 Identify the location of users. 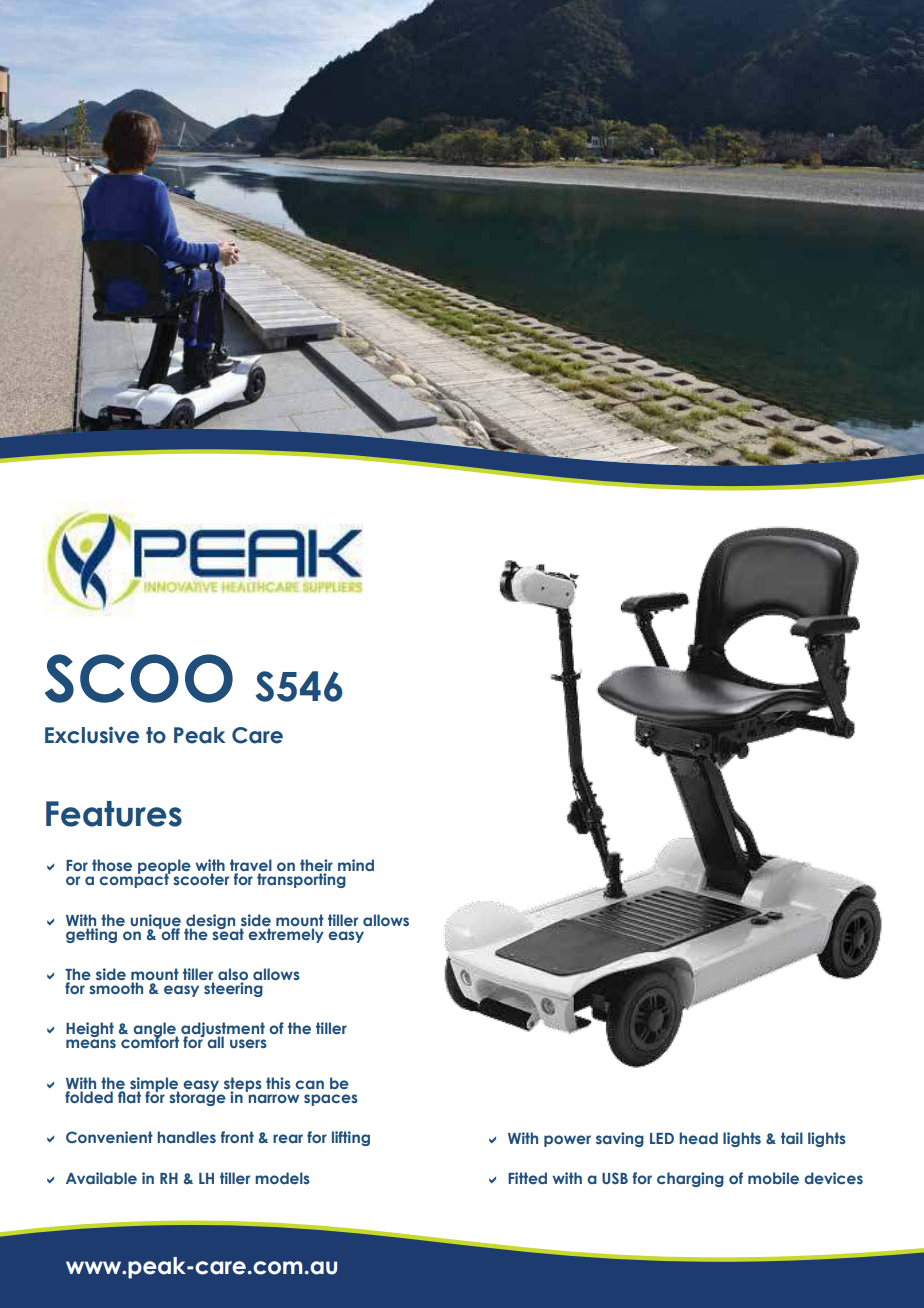
(248, 1043).
